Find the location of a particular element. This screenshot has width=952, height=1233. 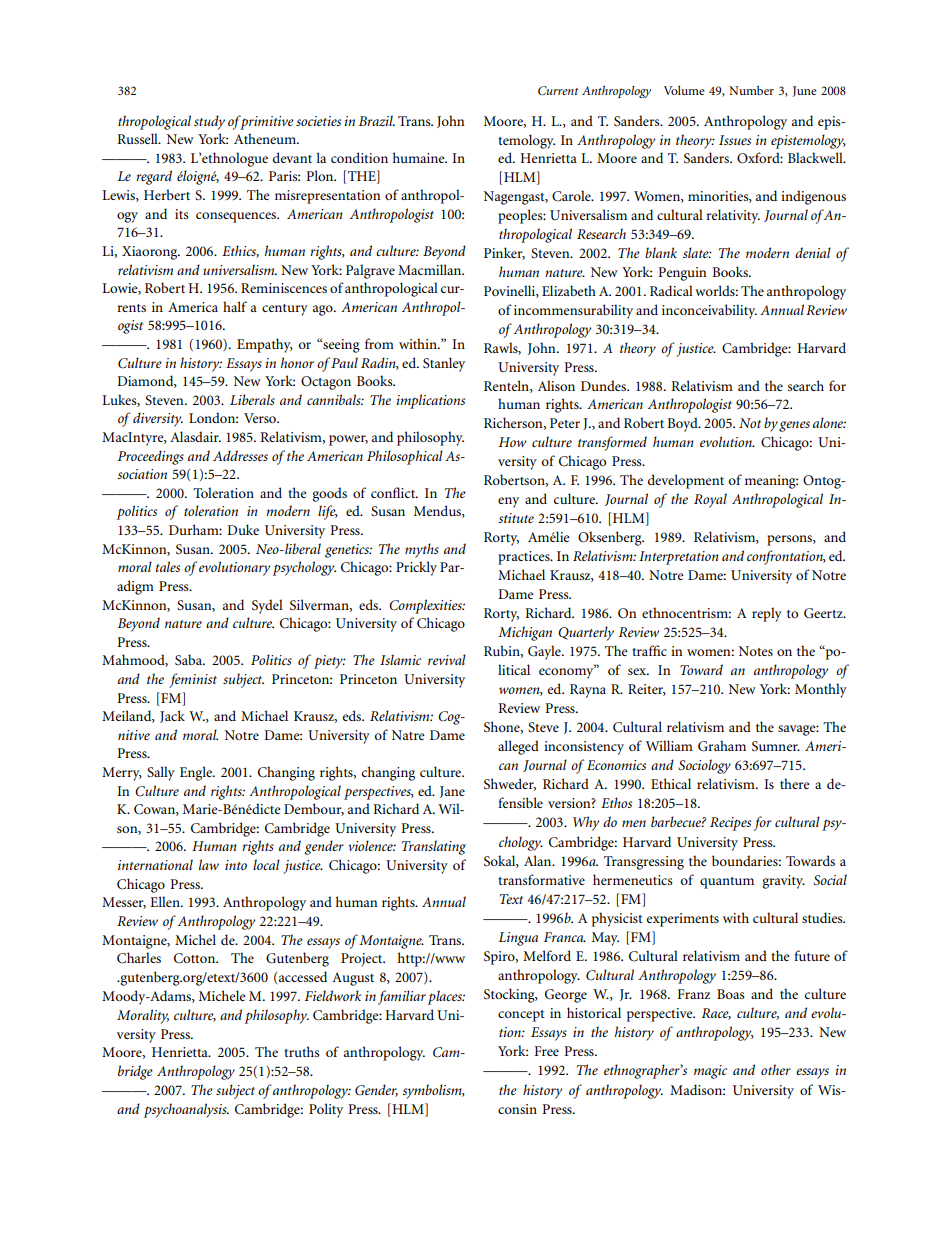

other is located at coordinates (776, 1069).
